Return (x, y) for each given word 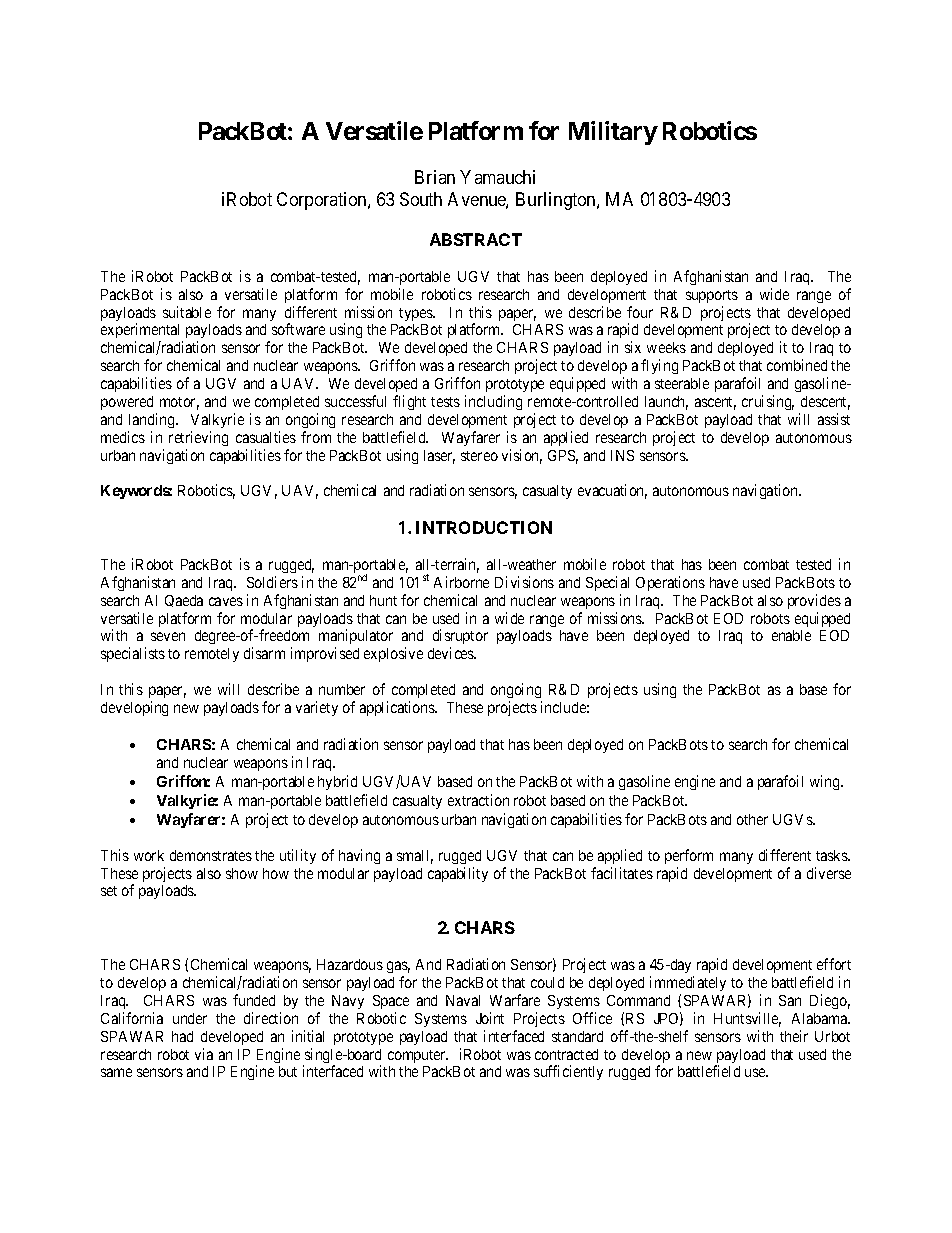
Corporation (323, 201)
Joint (490, 1018)
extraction (478, 800)
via (204, 1054)
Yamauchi (497, 177)
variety (317, 708)
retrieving (198, 438)
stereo (479, 456)
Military (613, 133)
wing (826, 782)
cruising (768, 402)
